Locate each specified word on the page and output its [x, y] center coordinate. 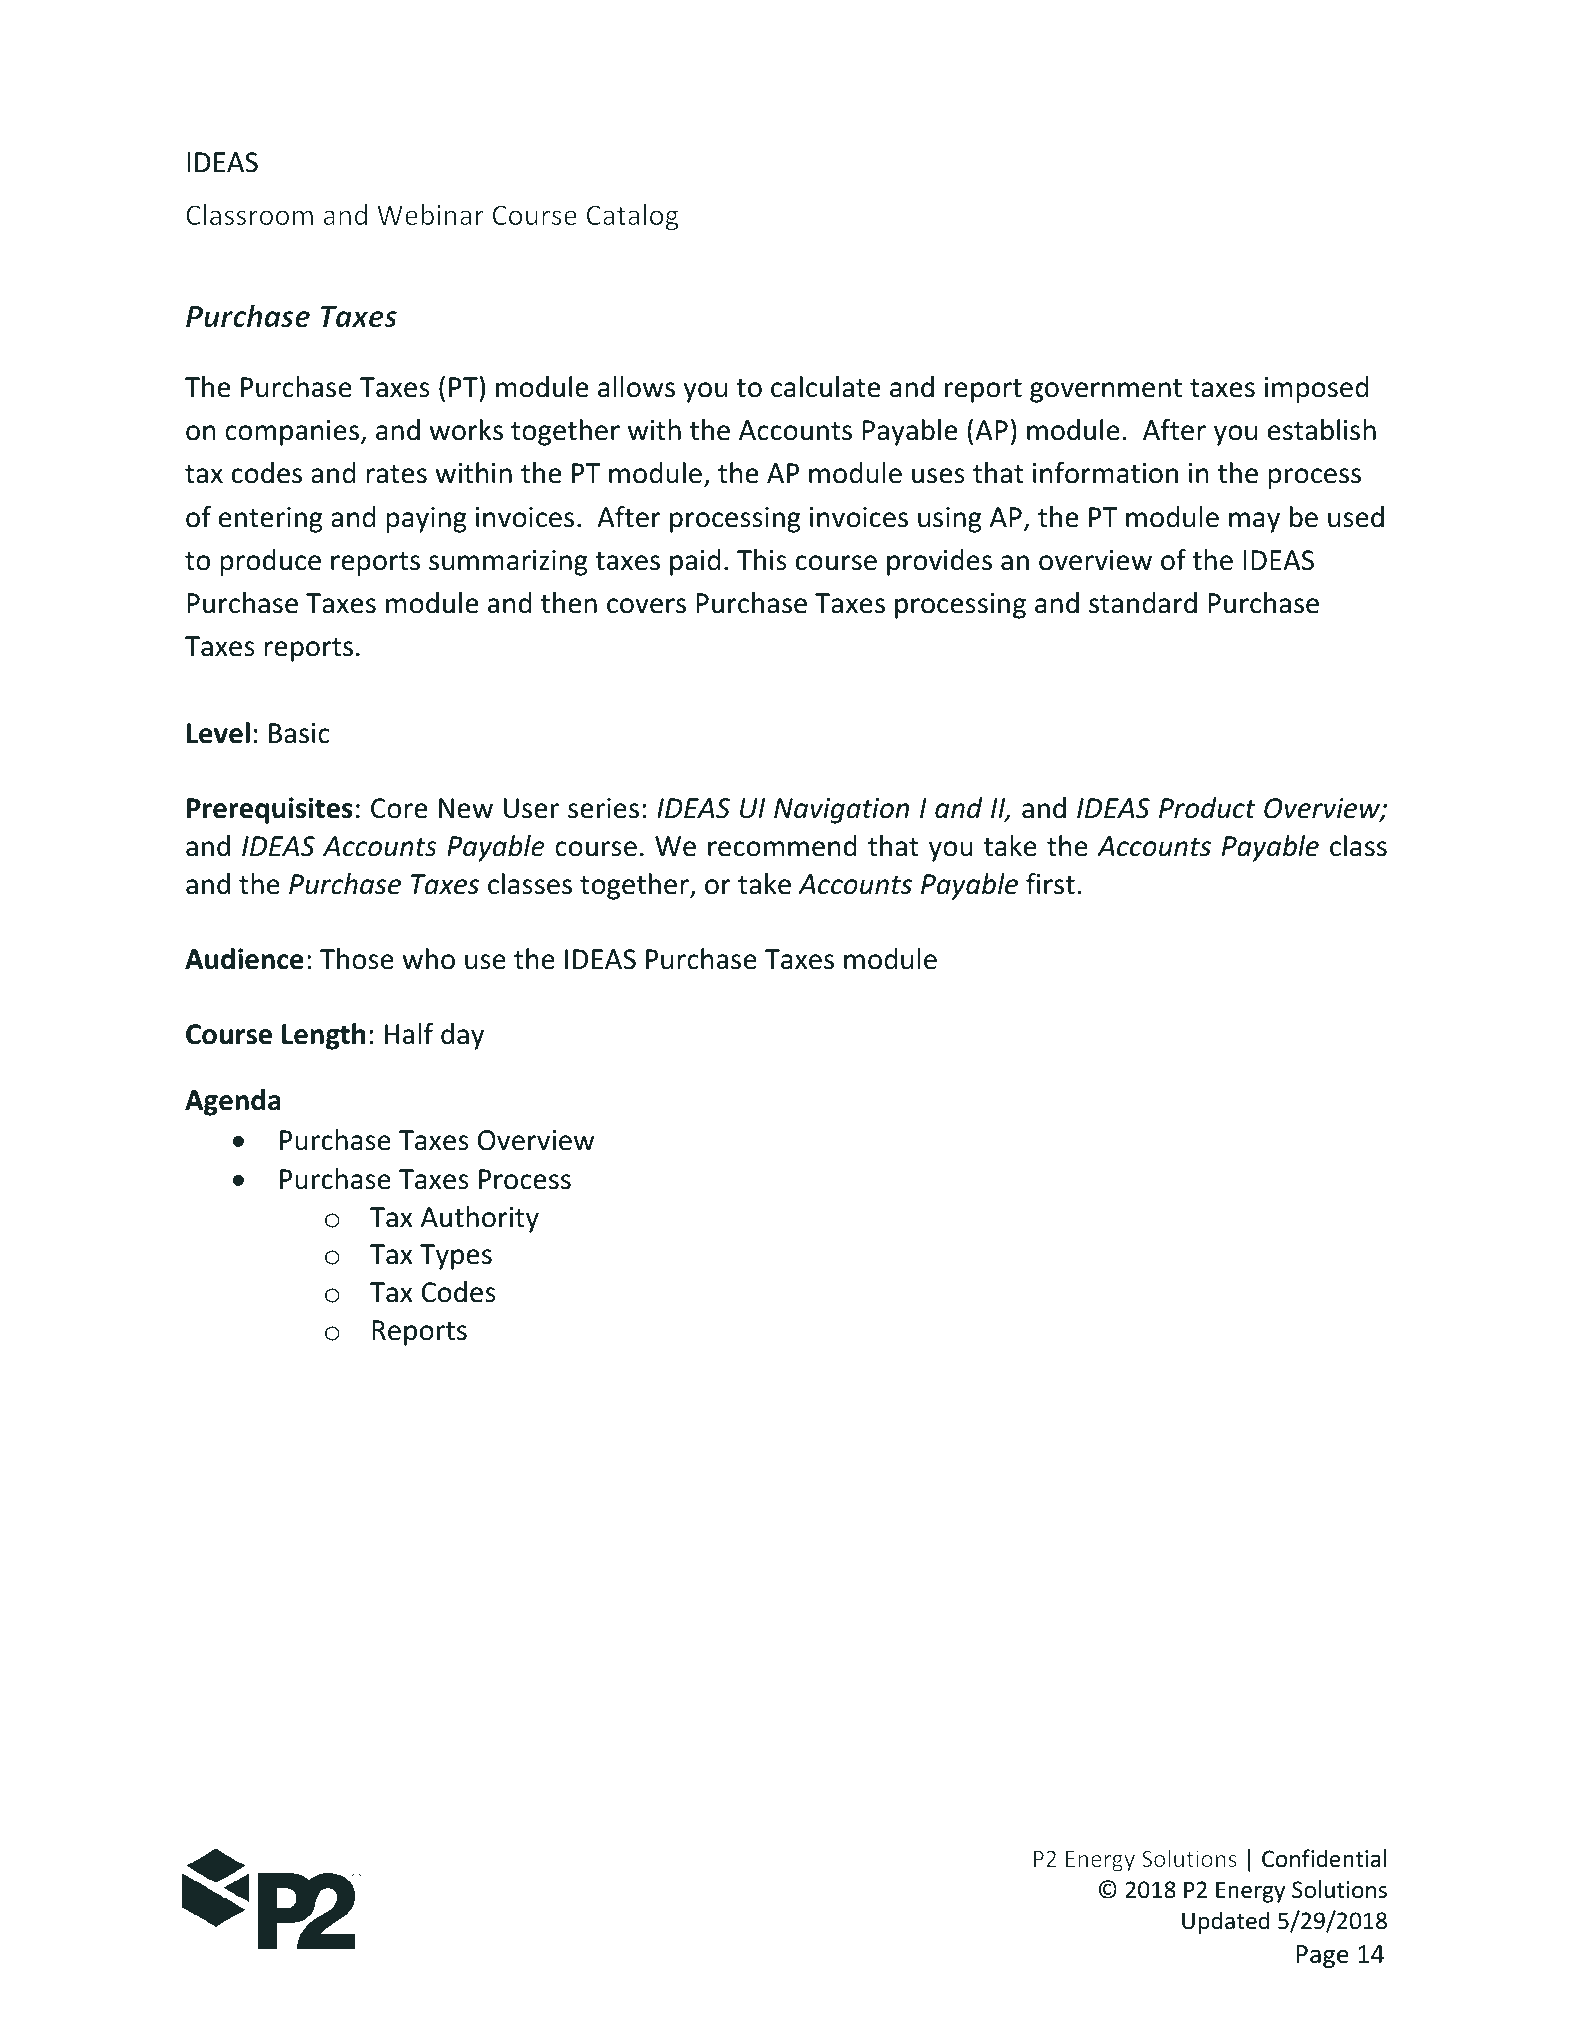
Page [1322, 1956]
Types [456, 1257]
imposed [1316, 389]
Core [399, 808]
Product [1207, 808]
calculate [825, 387]
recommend [782, 846]
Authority [480, 1219]
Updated [1225, 1922]
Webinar [430, 214]
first [1050, 884]
